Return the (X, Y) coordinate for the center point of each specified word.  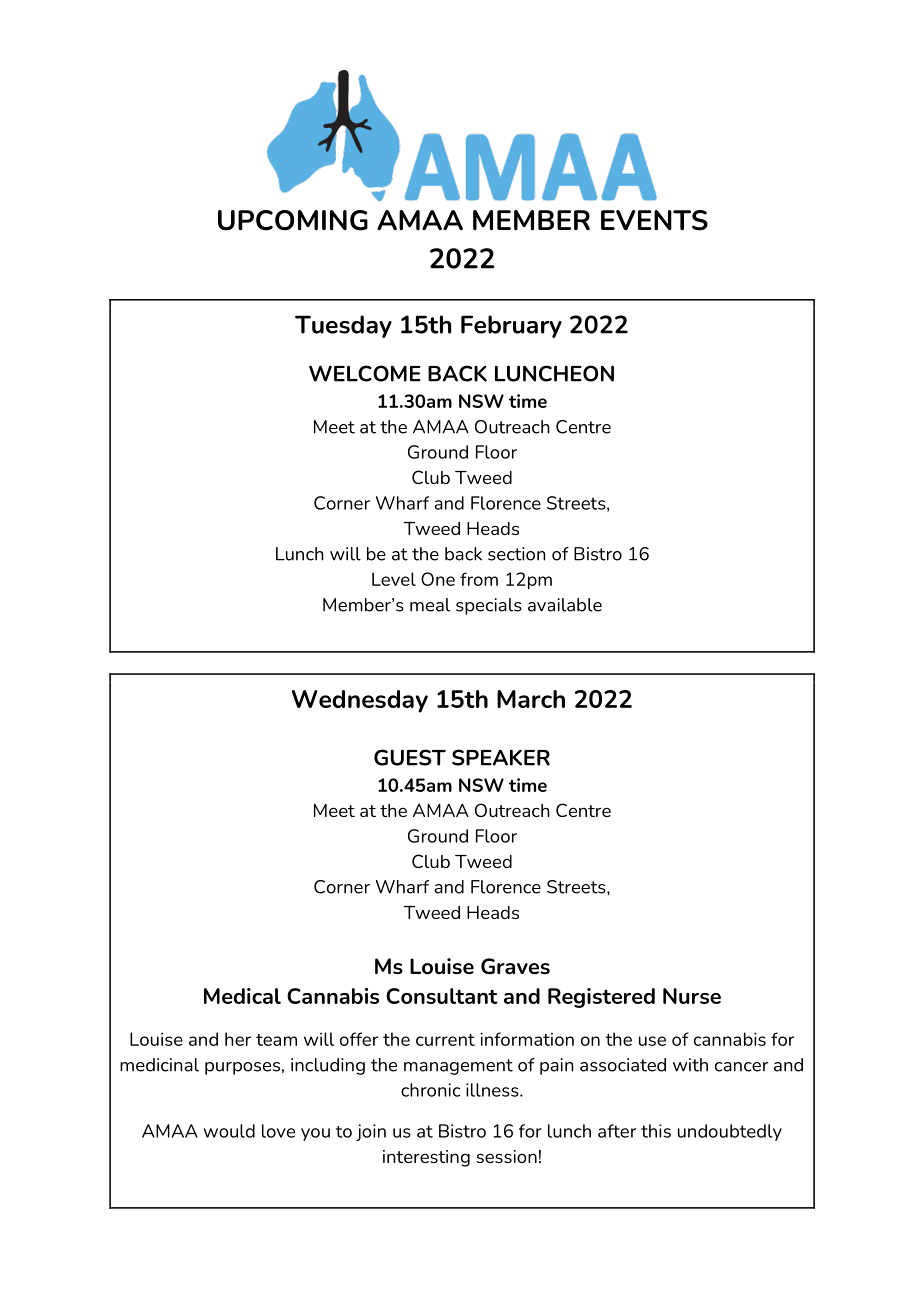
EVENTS (654, 220)
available (565, 605)
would (229, 1131)
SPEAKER (501, 757)
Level (394, 579)
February (511, 326)
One (438, 579)
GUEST (410, 757)
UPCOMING (293, 220)
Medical (242, 996)
